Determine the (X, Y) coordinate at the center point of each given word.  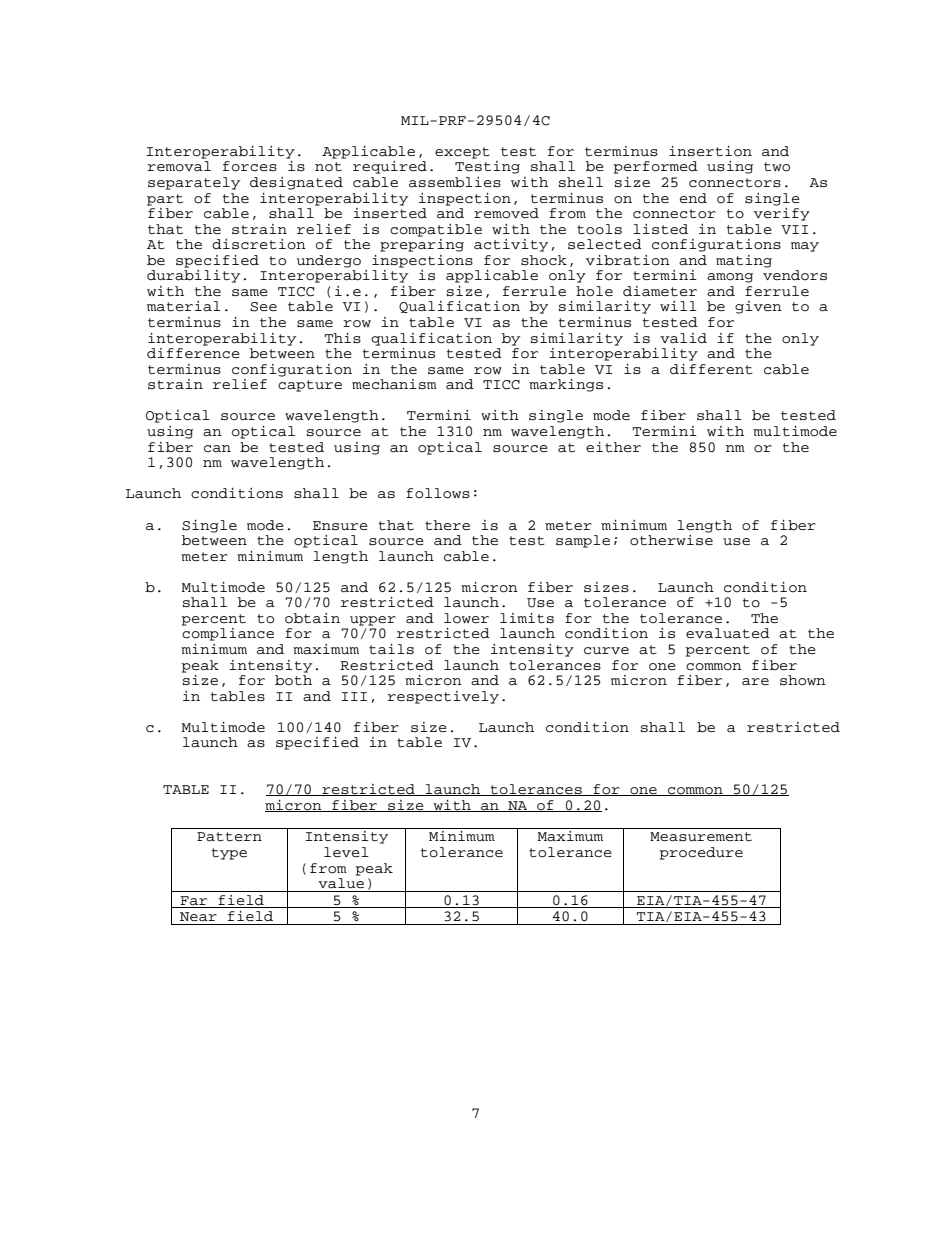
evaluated (728, 633)
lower (466, 618)
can (217, 449)
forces (250, 166)
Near (198, 917)
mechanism (394, 384)
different (711, 369)
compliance (228, 634)
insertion (710, 151)
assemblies (455, 182)
